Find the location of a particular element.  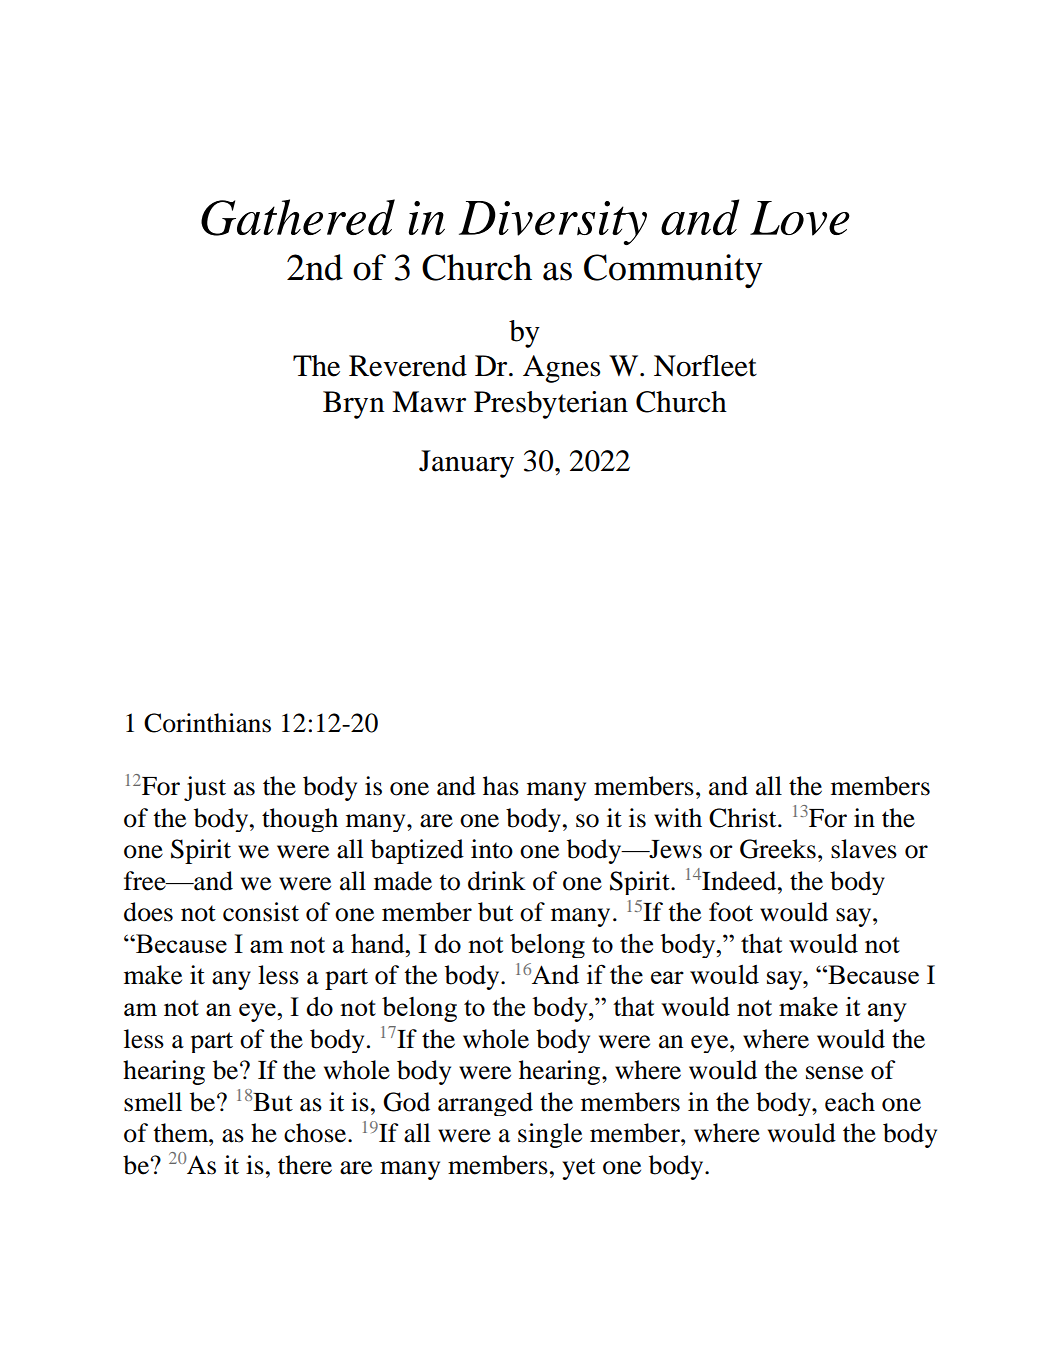

chose is located at coordinates (316, 1133).
